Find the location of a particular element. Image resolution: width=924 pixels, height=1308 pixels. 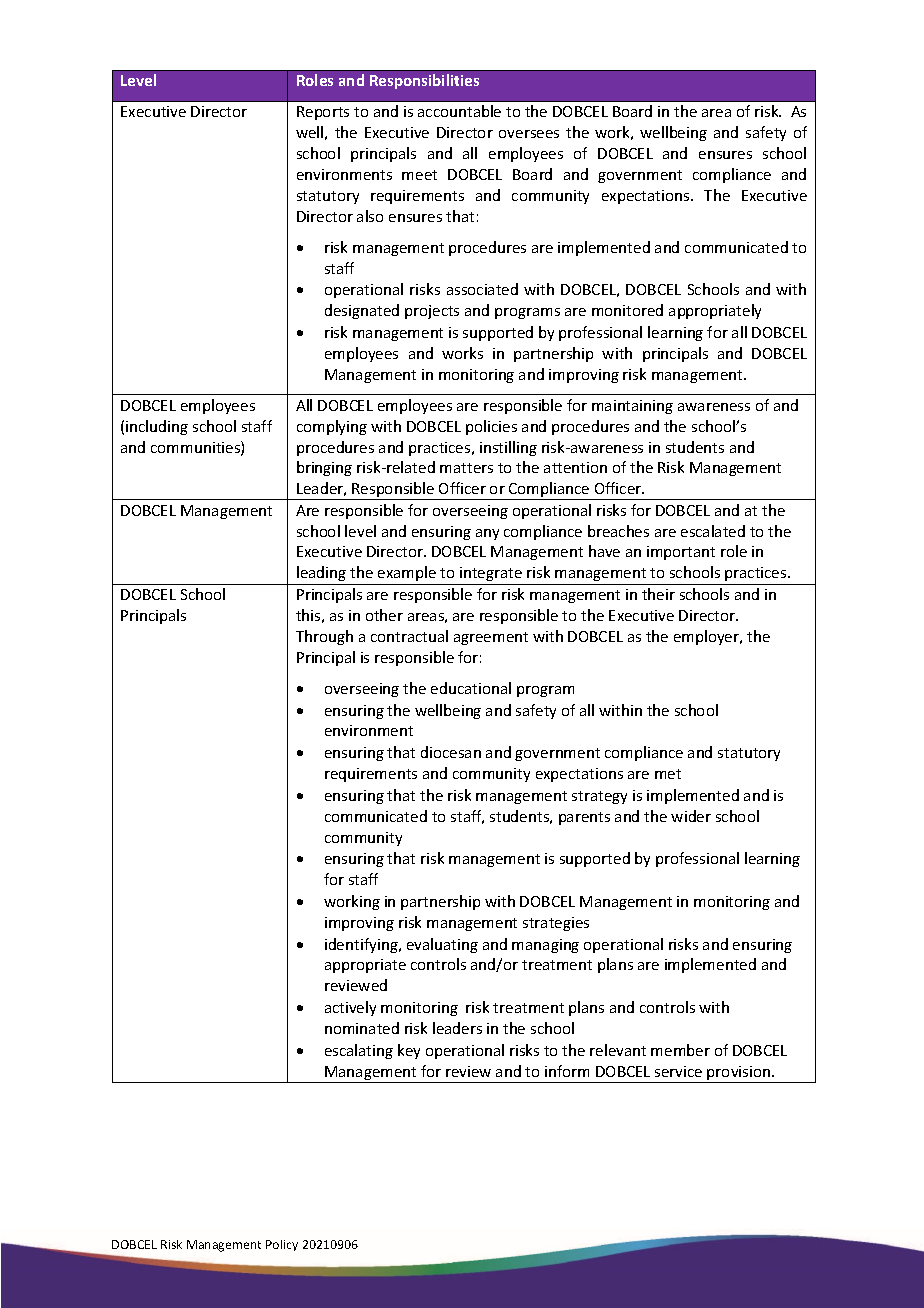

Reports is located at coordinates (323, 113).
